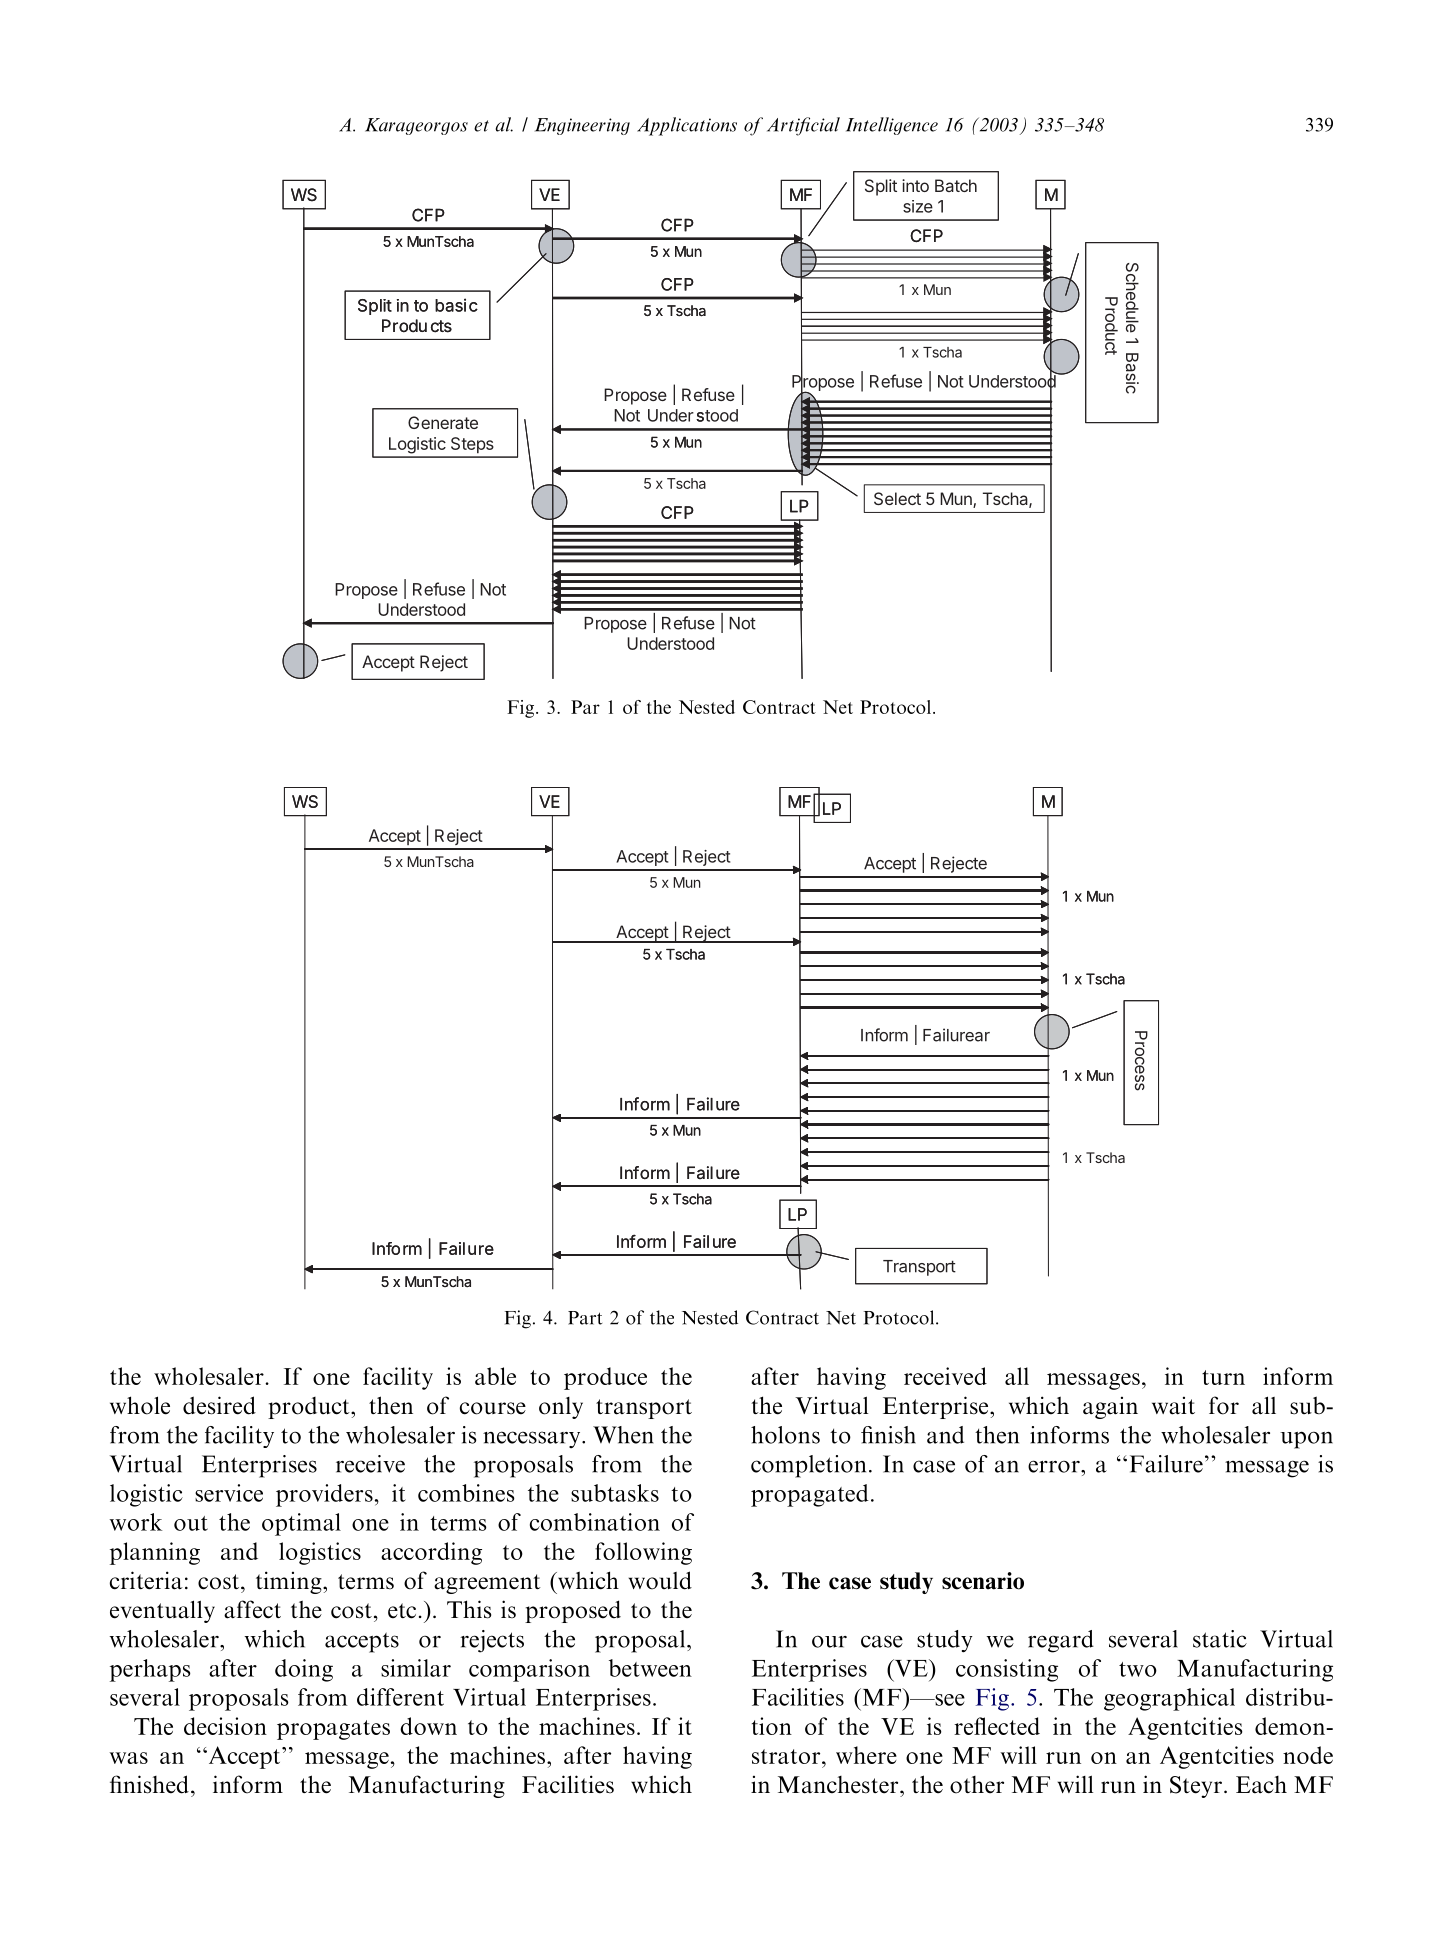 The image size is (1451, 1936). Describe the element at coordinates (219, 1405) in the document. I see `desired` at that location.
